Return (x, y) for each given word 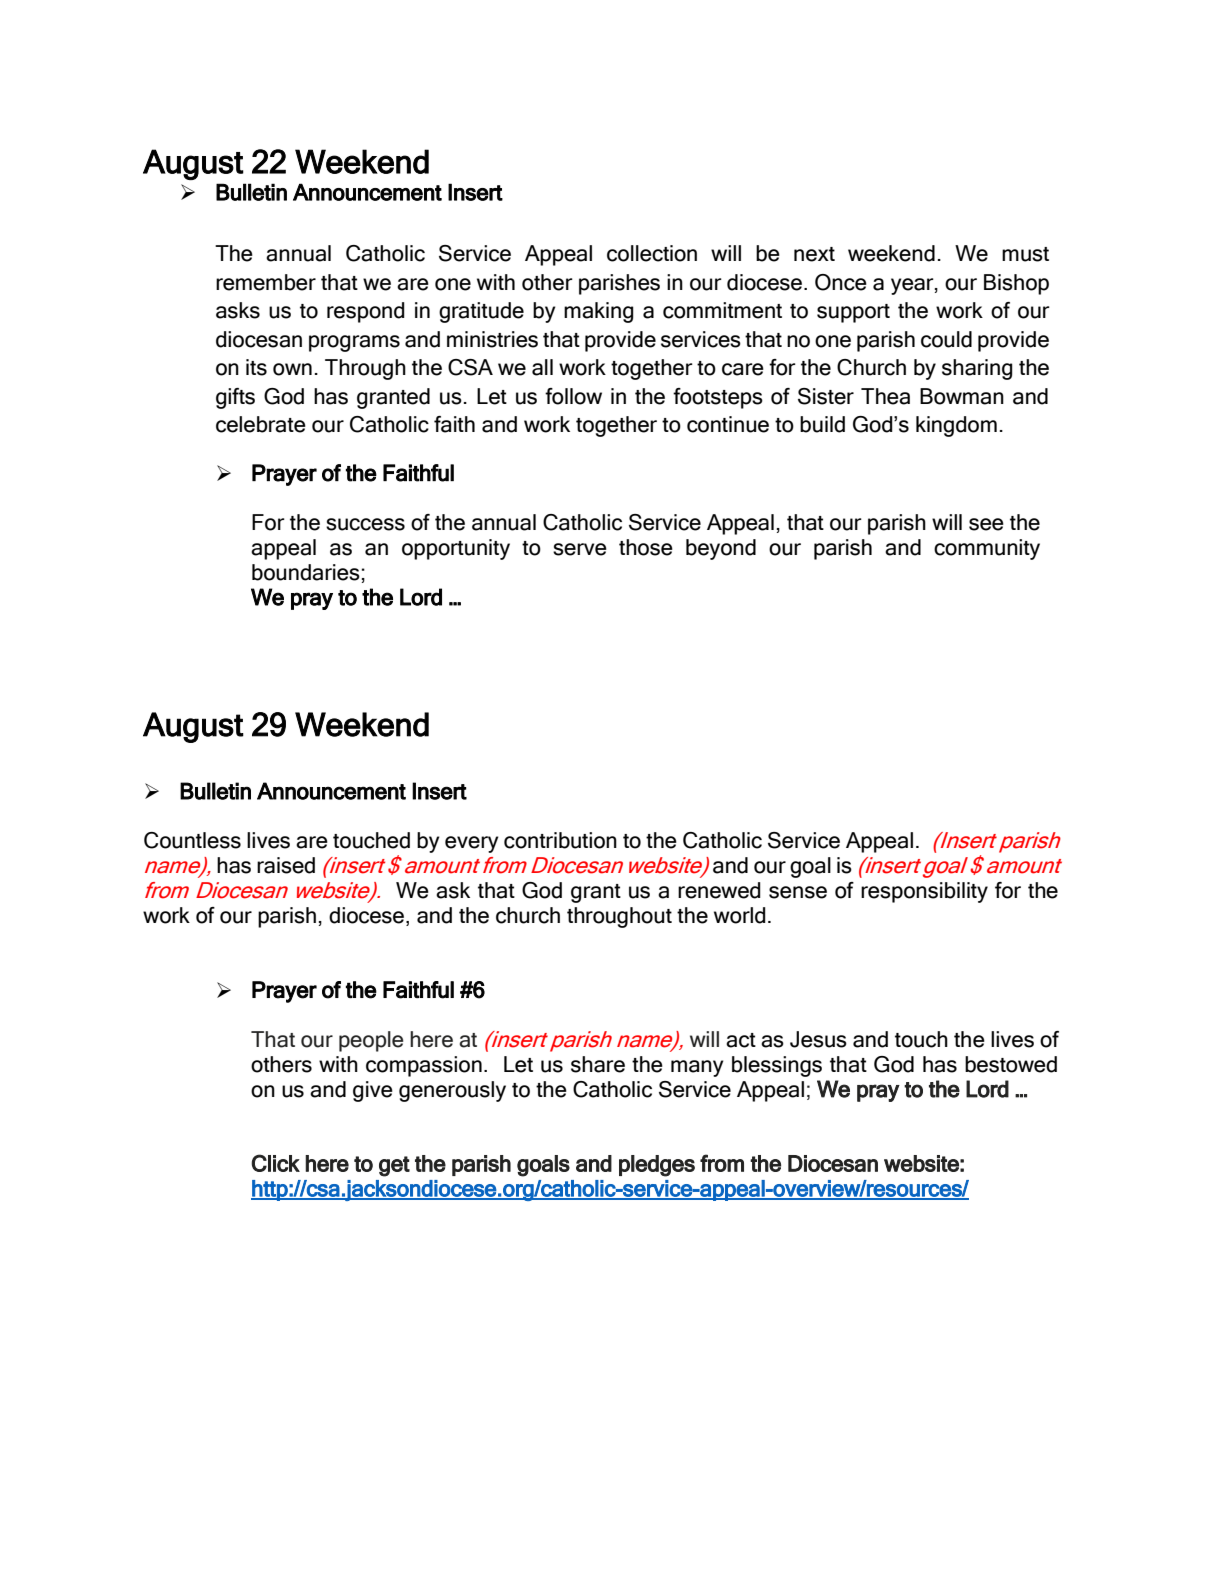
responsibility (924, 892)
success (365, 524)
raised (286, 865)
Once (841, 282)
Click (275, 1163)
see (986, 524)
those (646, 547)
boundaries (306, 572)
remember (266, 282)
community (987, 549)
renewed (719, 890)
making (599, 312)
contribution (560, 840)
